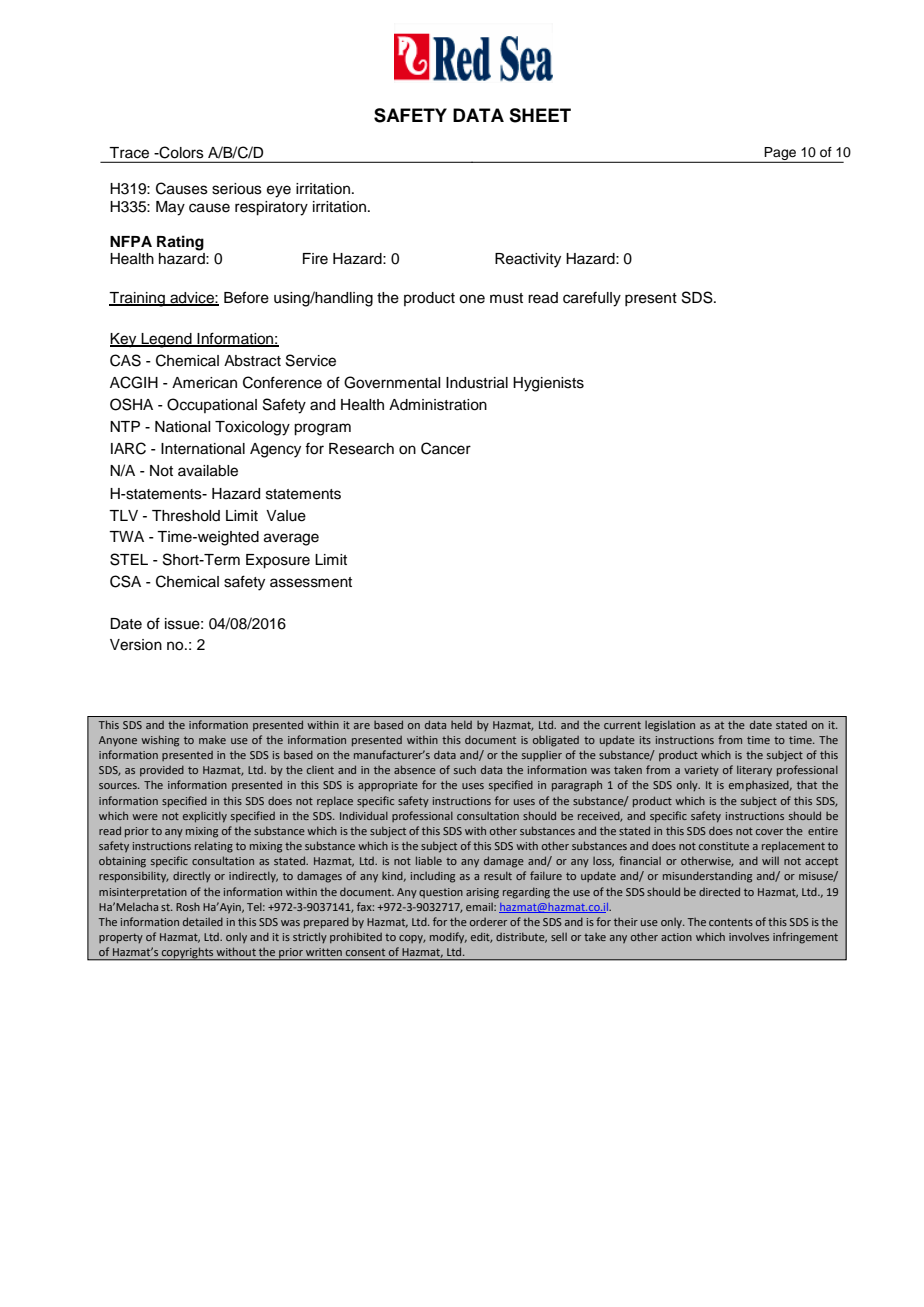 The height and width of the image is (1307, 924). What do you see at coordinates (180, 152) in the image?
I see `Colors` at bounding box center [180, 152].
